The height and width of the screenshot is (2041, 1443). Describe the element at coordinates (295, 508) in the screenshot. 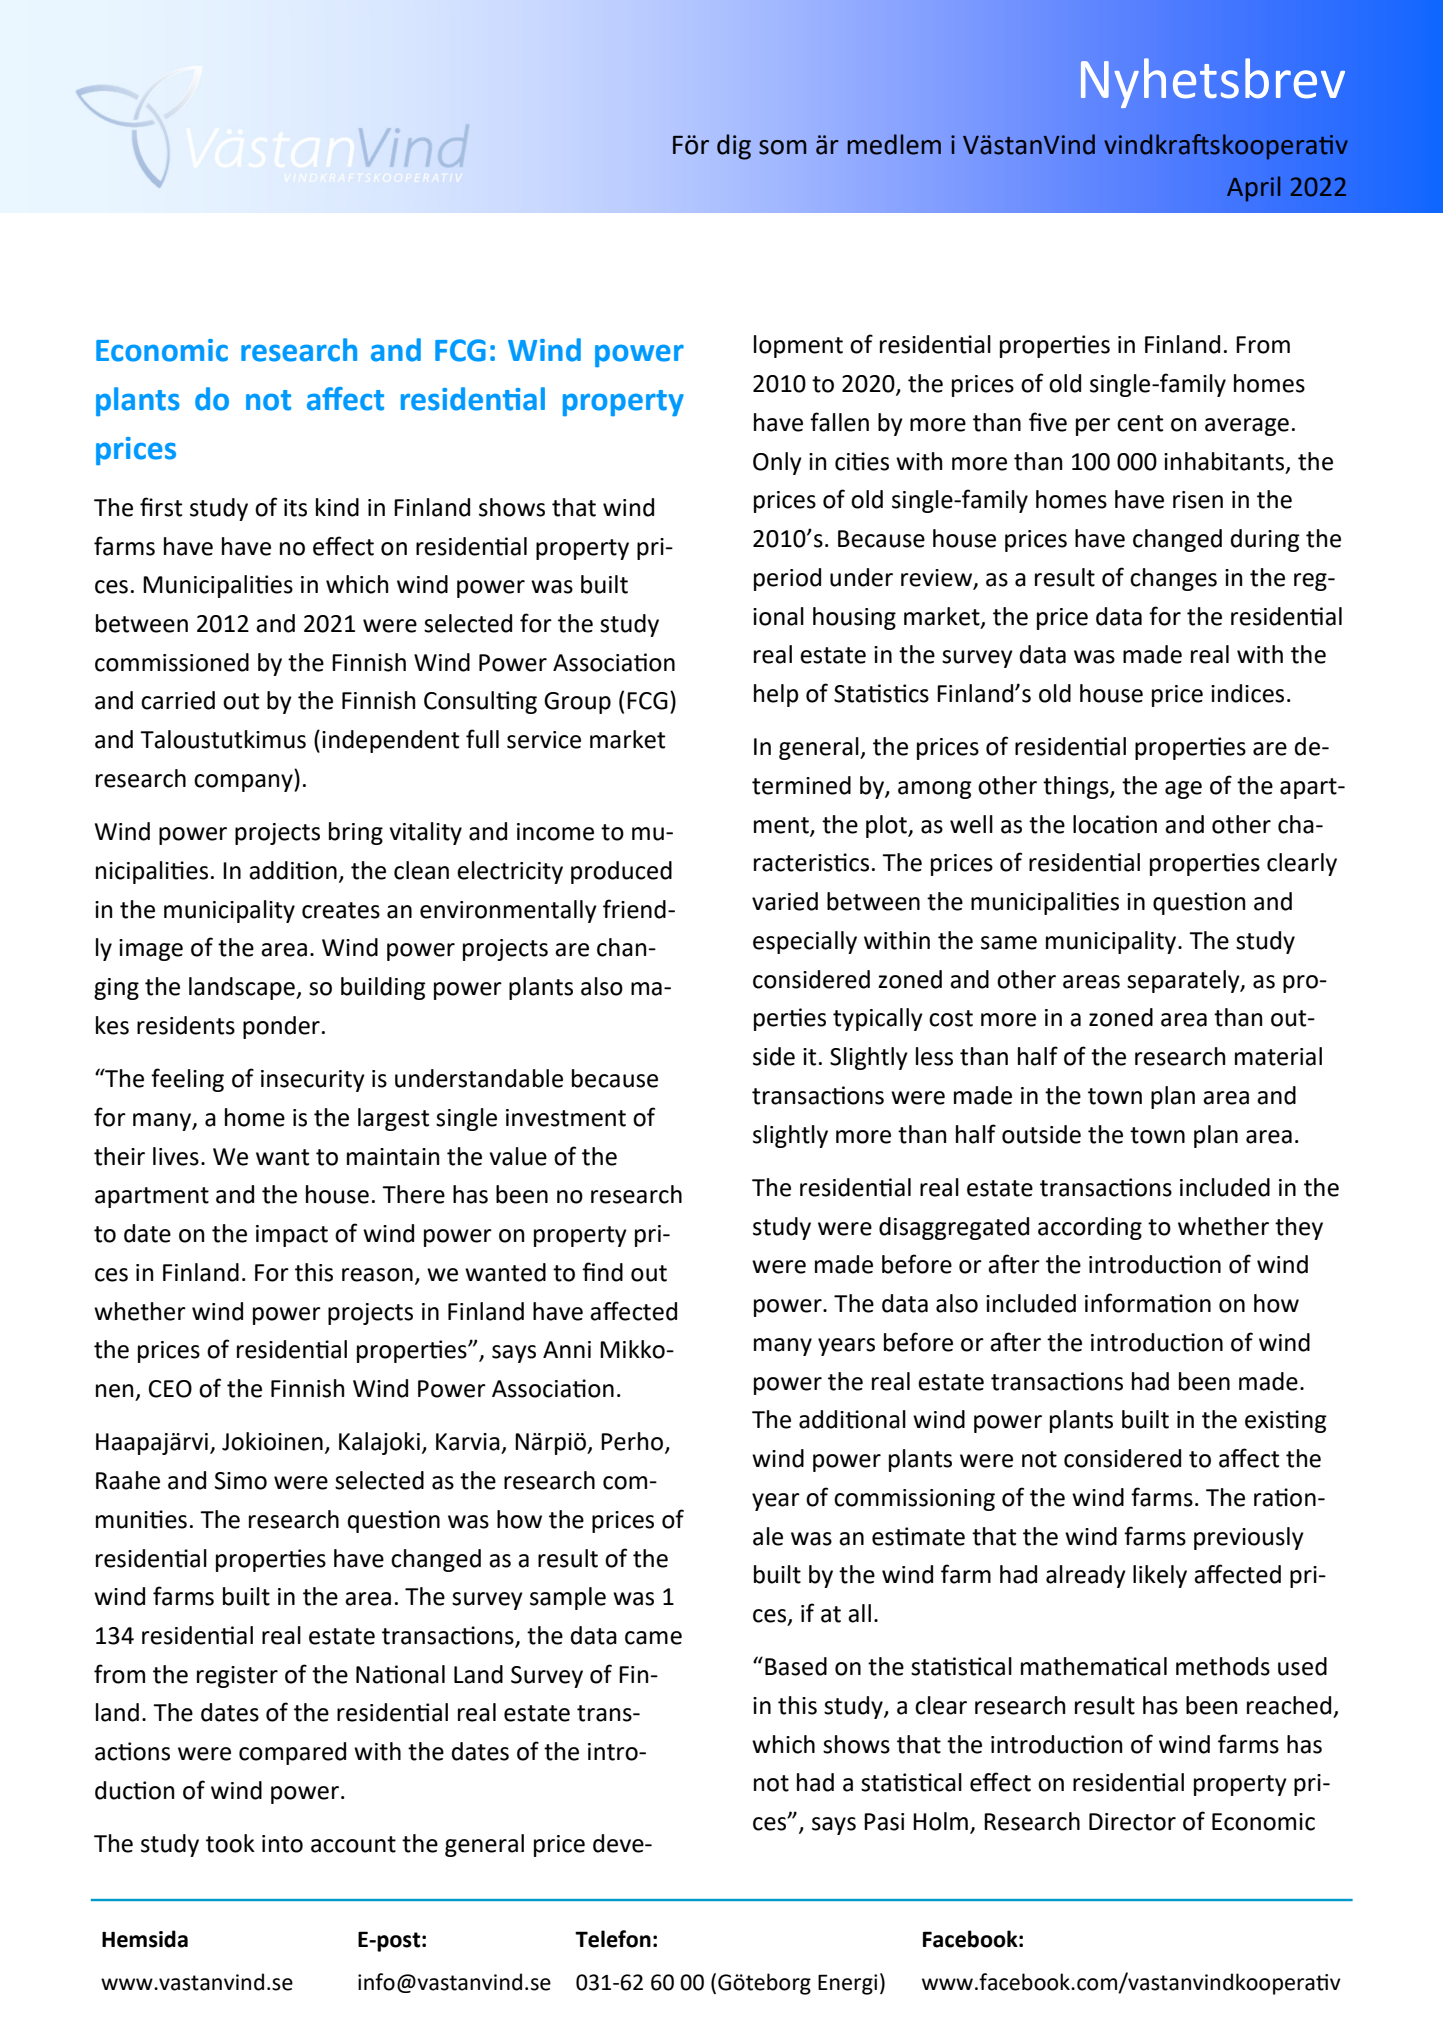

I see `its` at that location.
